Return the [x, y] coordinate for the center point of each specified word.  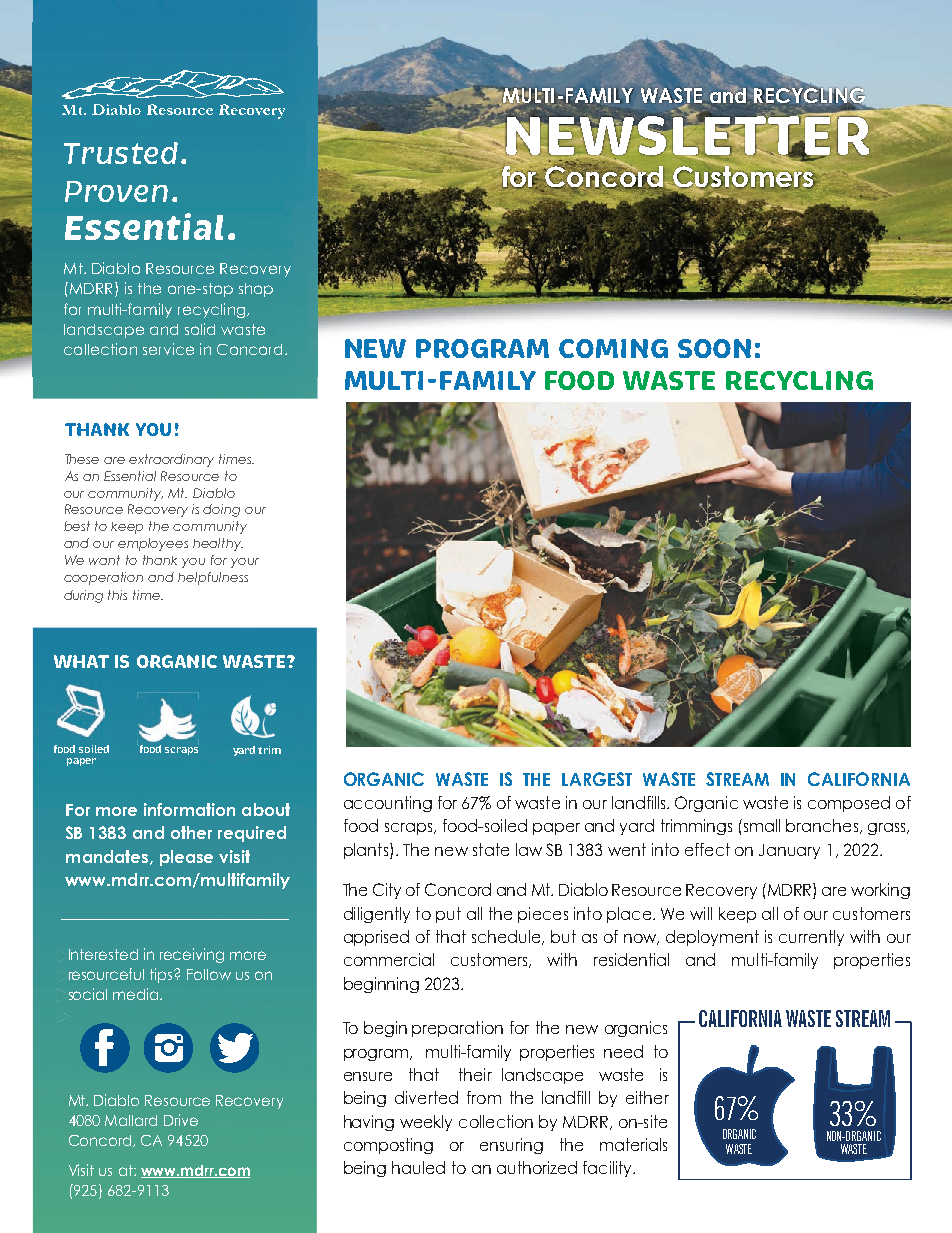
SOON [714, 348]
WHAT [81, 661]
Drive [181, 1120]
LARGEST [597, 779]
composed [849, 804]
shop [256, 290]
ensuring [511, 1146]
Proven [116, 191]
